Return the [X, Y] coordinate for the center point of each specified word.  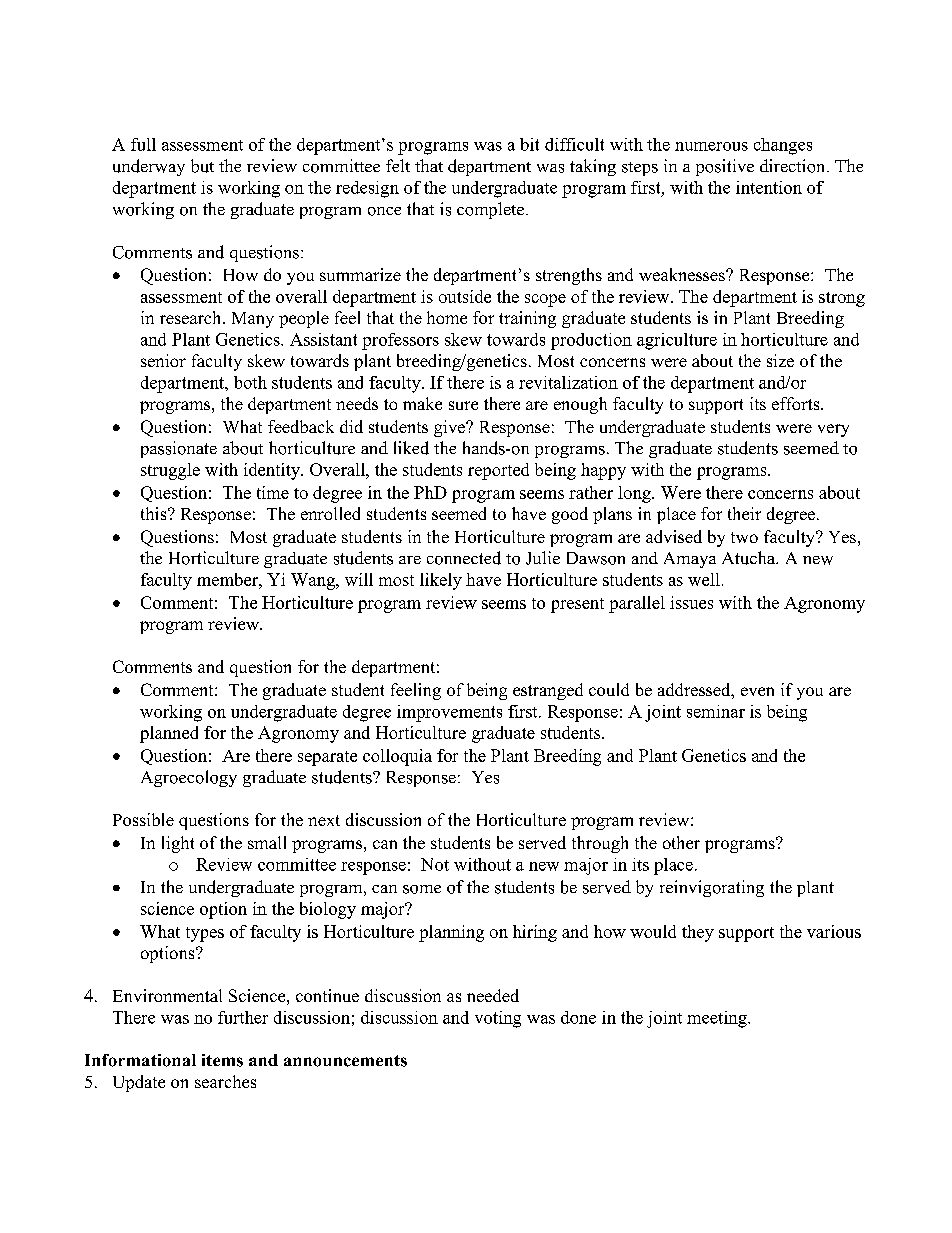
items [222, 1060]
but [202, 166]
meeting [718, 1019]
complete [492, 210]
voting [498, 1019]
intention [769, 187]
